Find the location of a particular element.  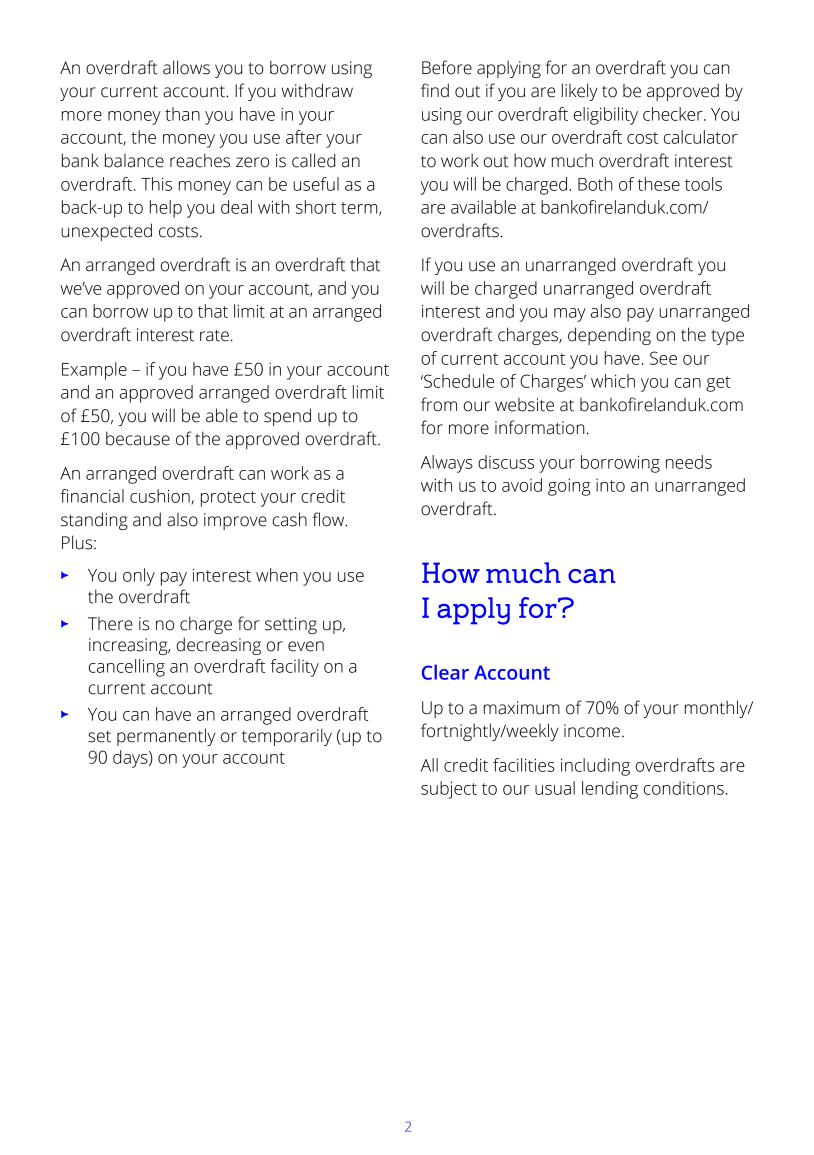

into is located at coordinates (610, 485).
